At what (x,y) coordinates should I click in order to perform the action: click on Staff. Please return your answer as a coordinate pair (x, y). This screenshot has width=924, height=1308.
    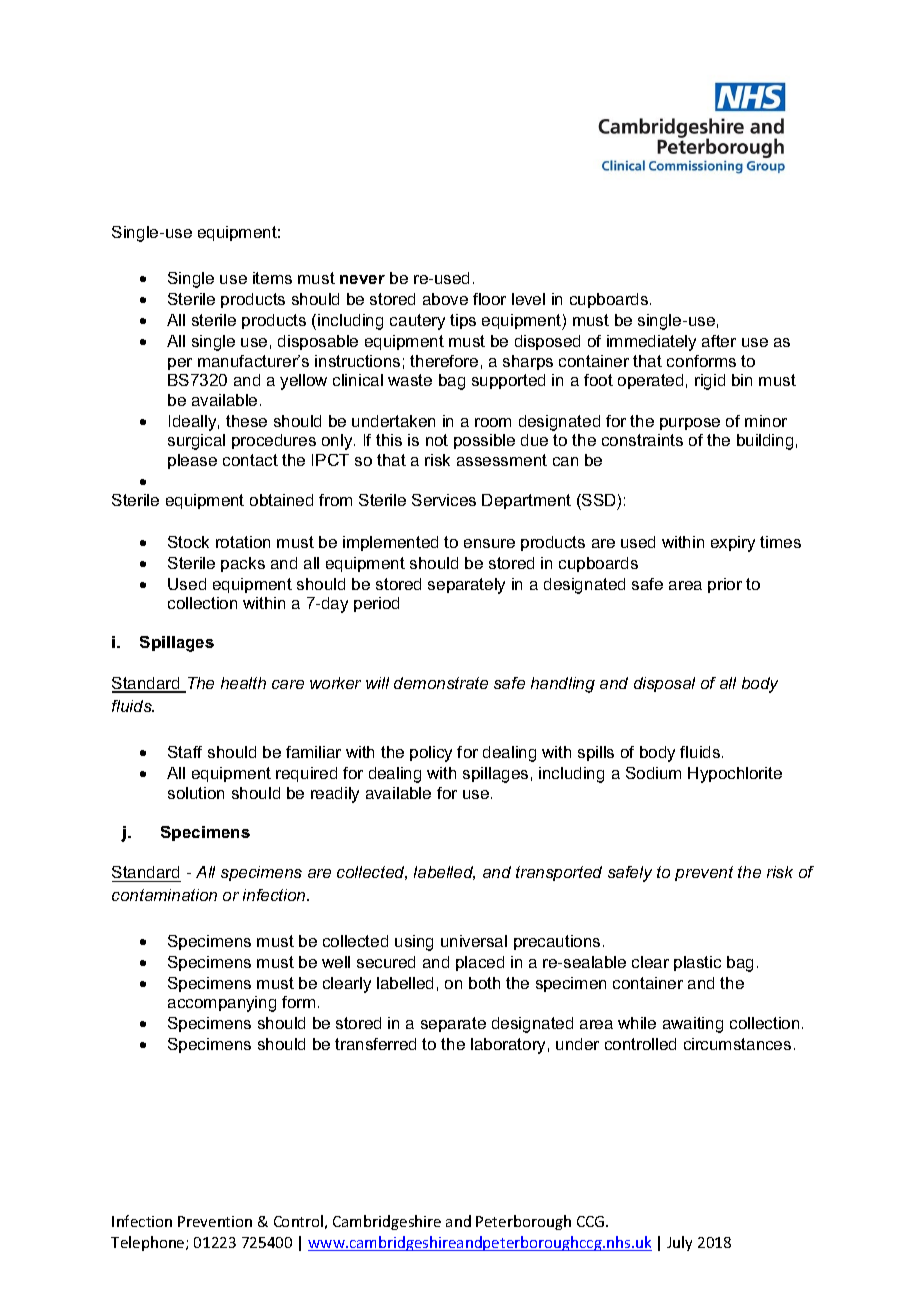
    Looking at the image, I should click on (185, 752).
